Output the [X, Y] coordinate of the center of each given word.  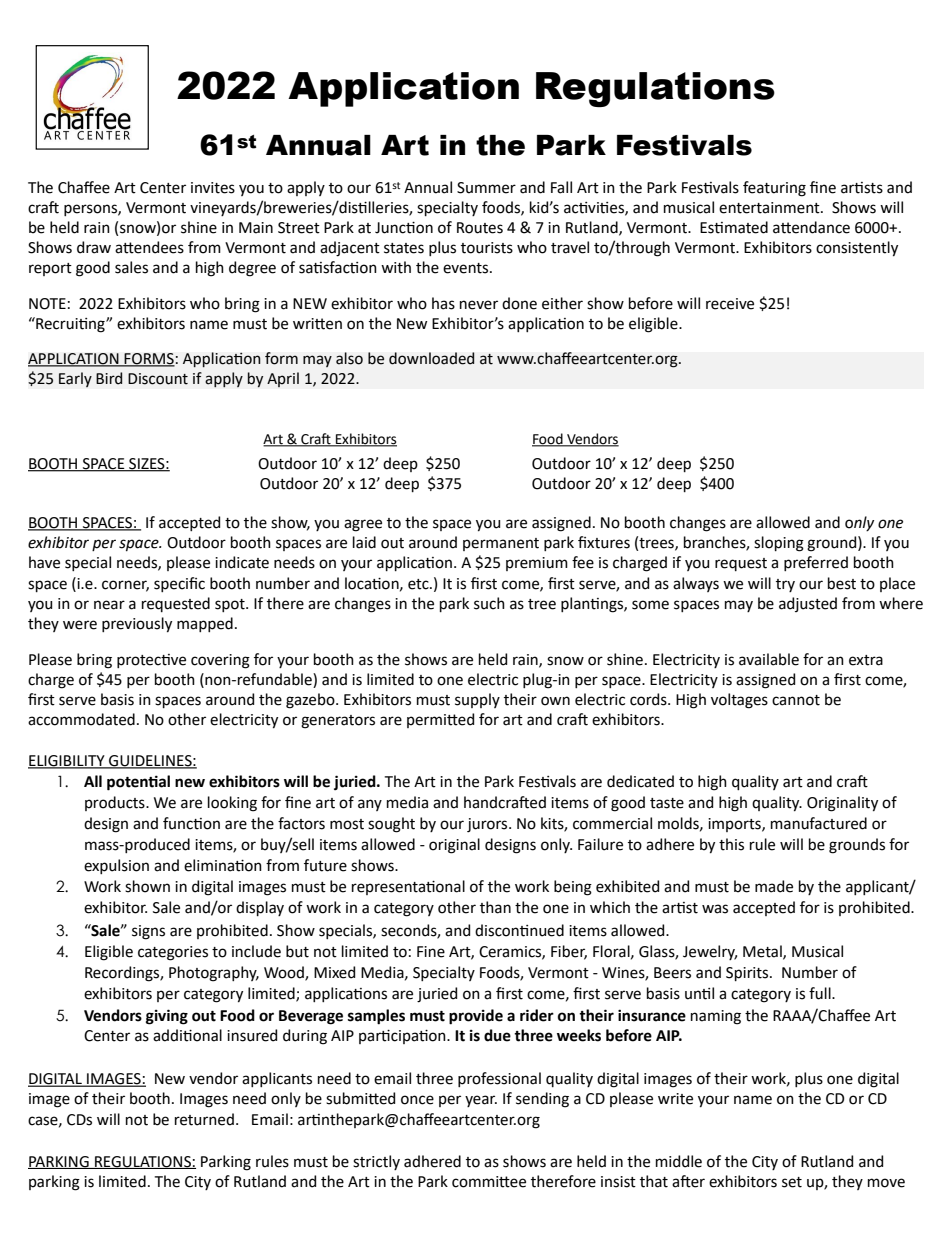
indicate [242, 562]
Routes [480, 228]
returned [204, 1119]
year [481, 1101]
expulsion [116, 866]
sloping [779, 544]
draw [94, 247]
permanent [501, 544]
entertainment [770, 208]
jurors [488, 825]
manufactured [819, 823]
